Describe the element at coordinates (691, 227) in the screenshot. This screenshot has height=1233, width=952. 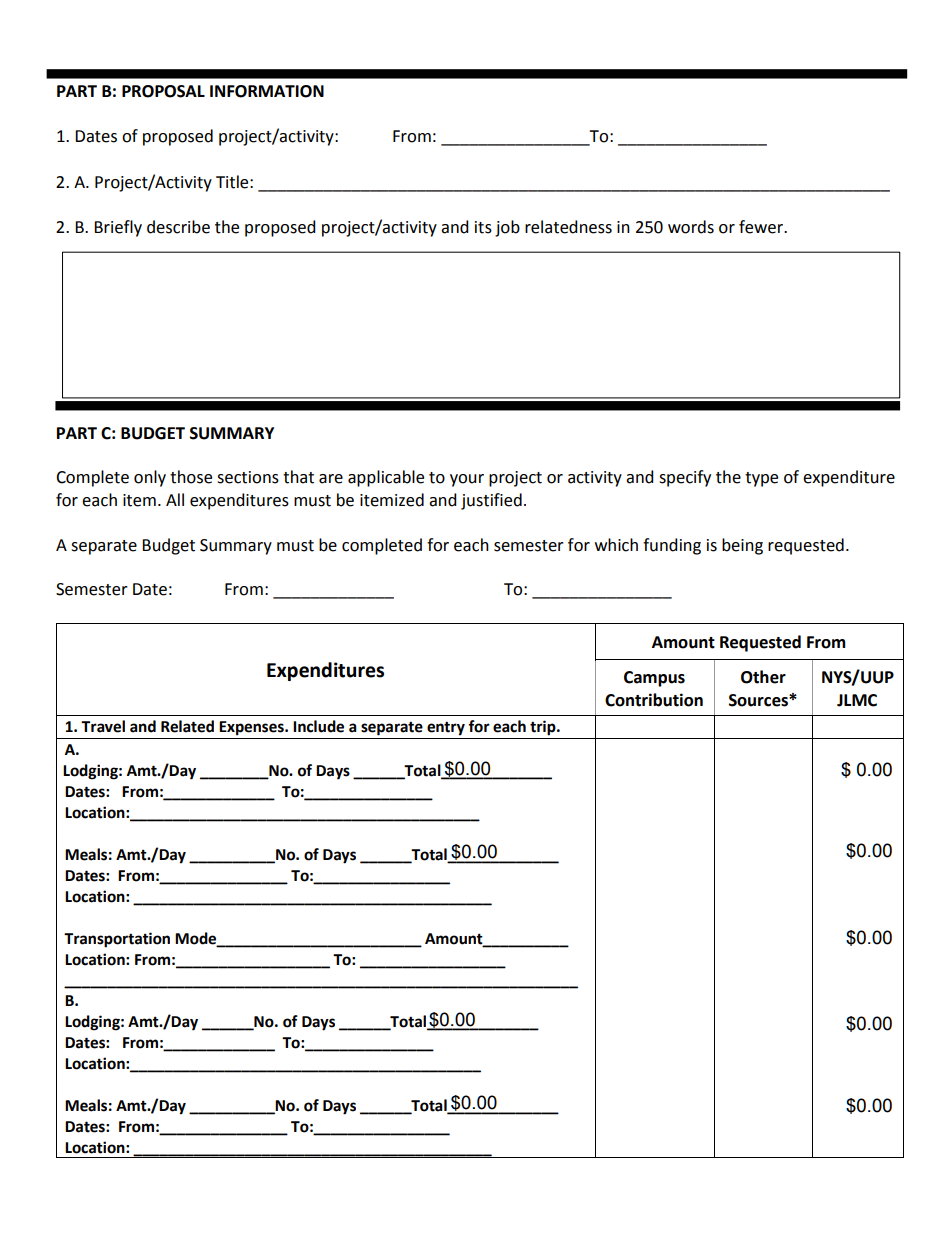
I see `words` at that location.
